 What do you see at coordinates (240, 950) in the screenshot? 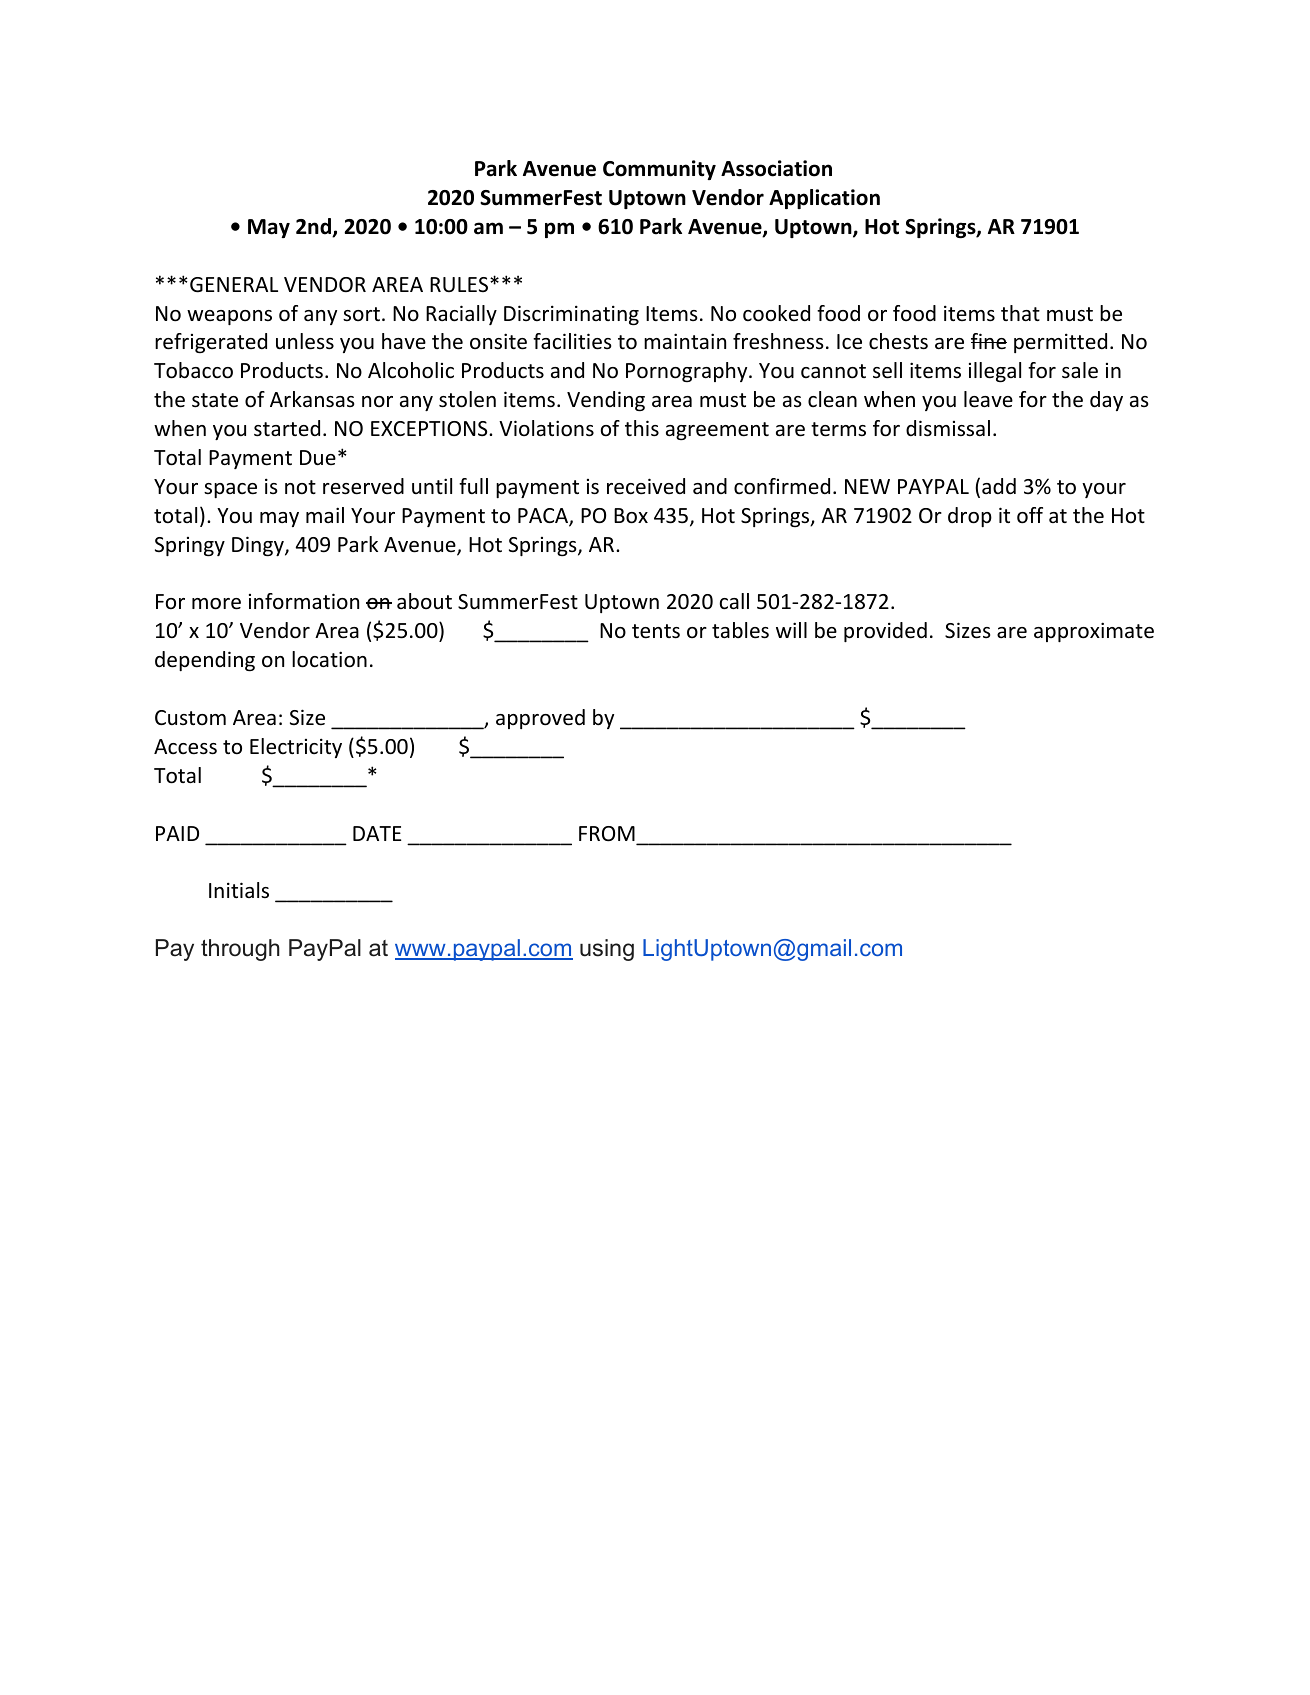
I see `through` at bounding box center [240, 950].
